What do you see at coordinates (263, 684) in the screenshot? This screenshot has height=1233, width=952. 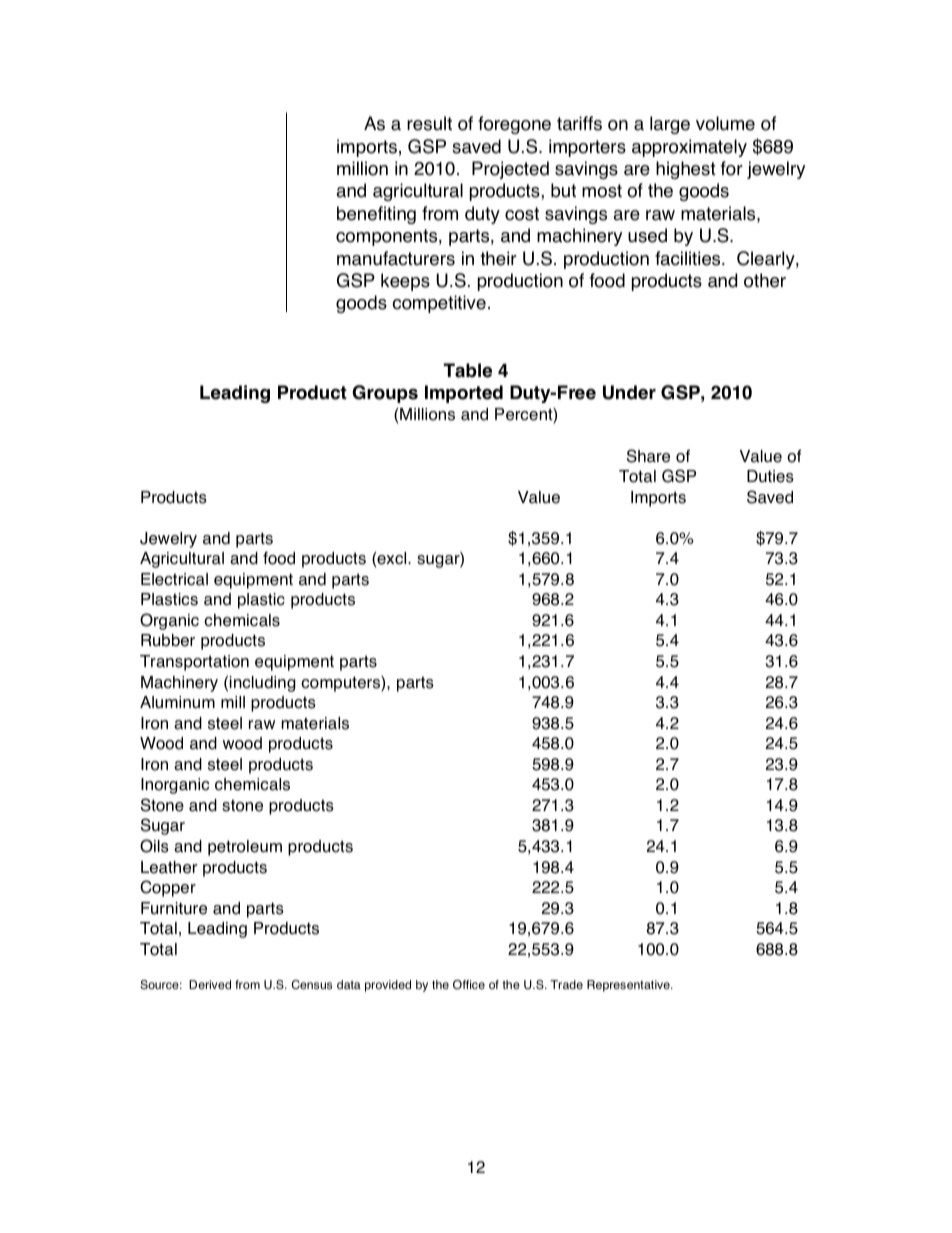 I see `including` at bounding box center [263, 684].
